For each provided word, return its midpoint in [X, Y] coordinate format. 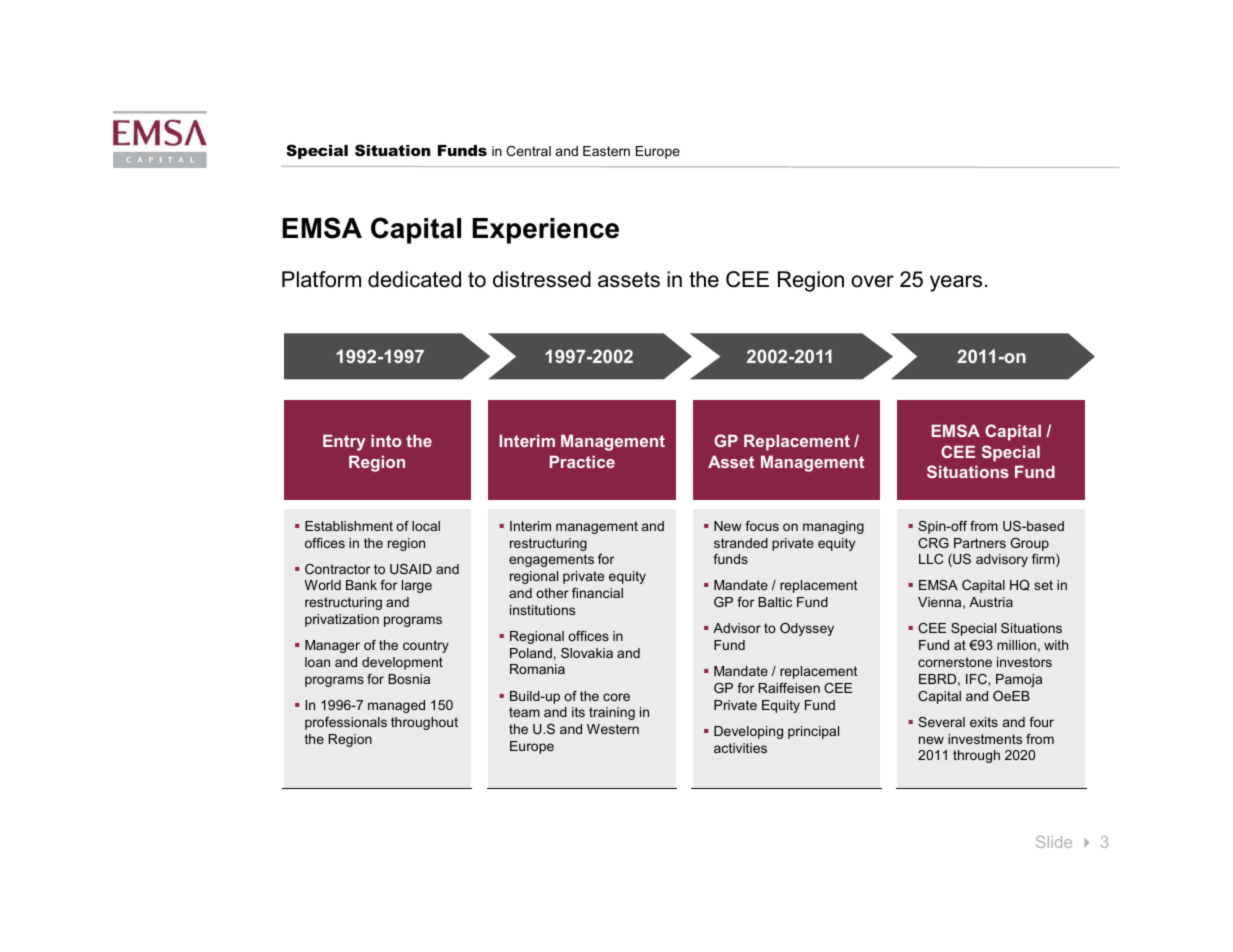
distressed [542, 279]
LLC [931, 559]
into [386, 440]
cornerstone [955, 662]
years [956, 283]
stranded [741, 543]
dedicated [414, 279]
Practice [582, 461]
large [417, 586]
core [616, 697]
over [872, 281]
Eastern [606, 151]
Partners [980, 543]
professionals [346, 723]
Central [528, 151]
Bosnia [409, 679]
